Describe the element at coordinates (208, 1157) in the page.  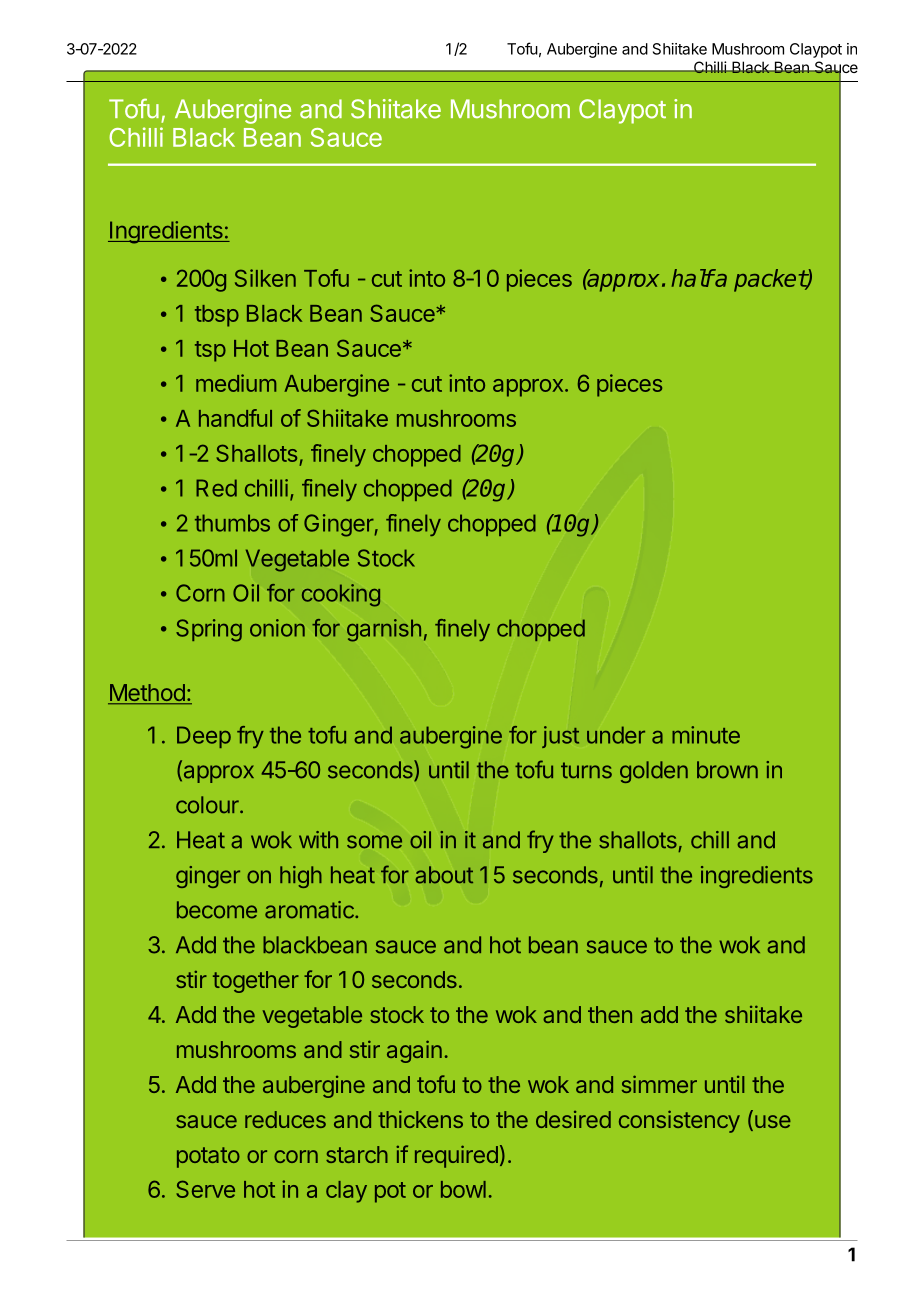
I see `potato` at that location.
